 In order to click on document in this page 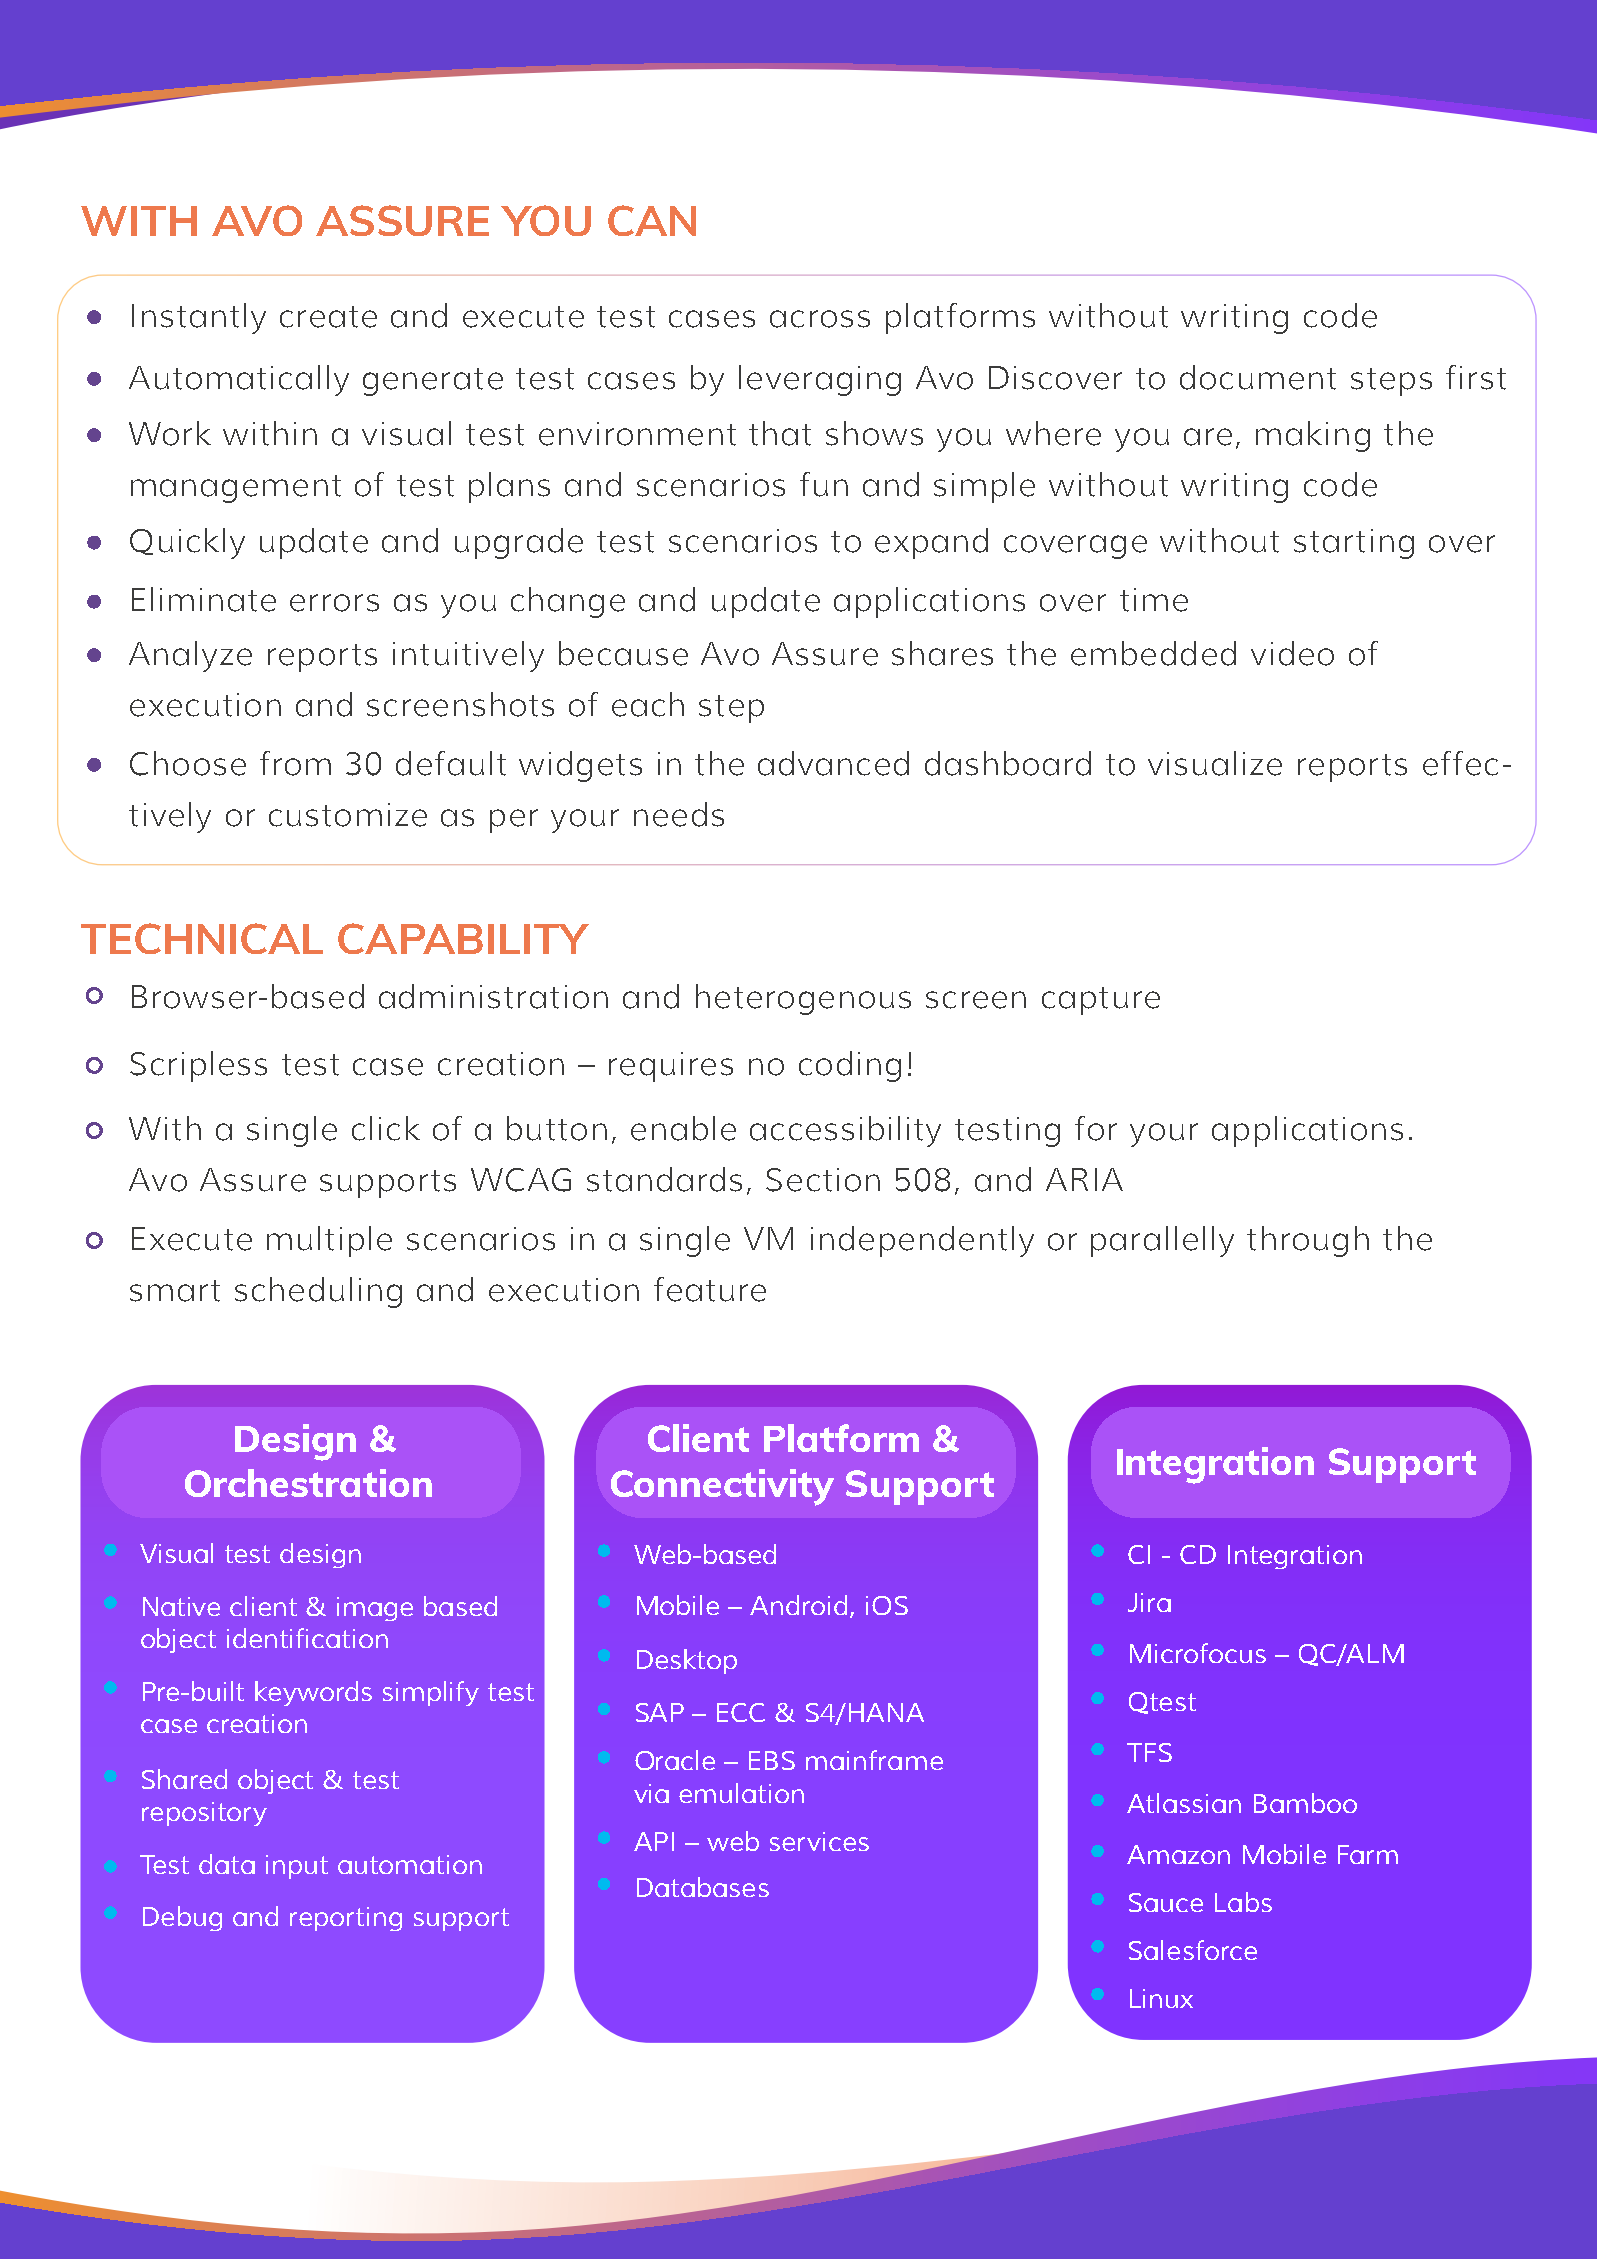, I will do `click(1258, 377)`.
